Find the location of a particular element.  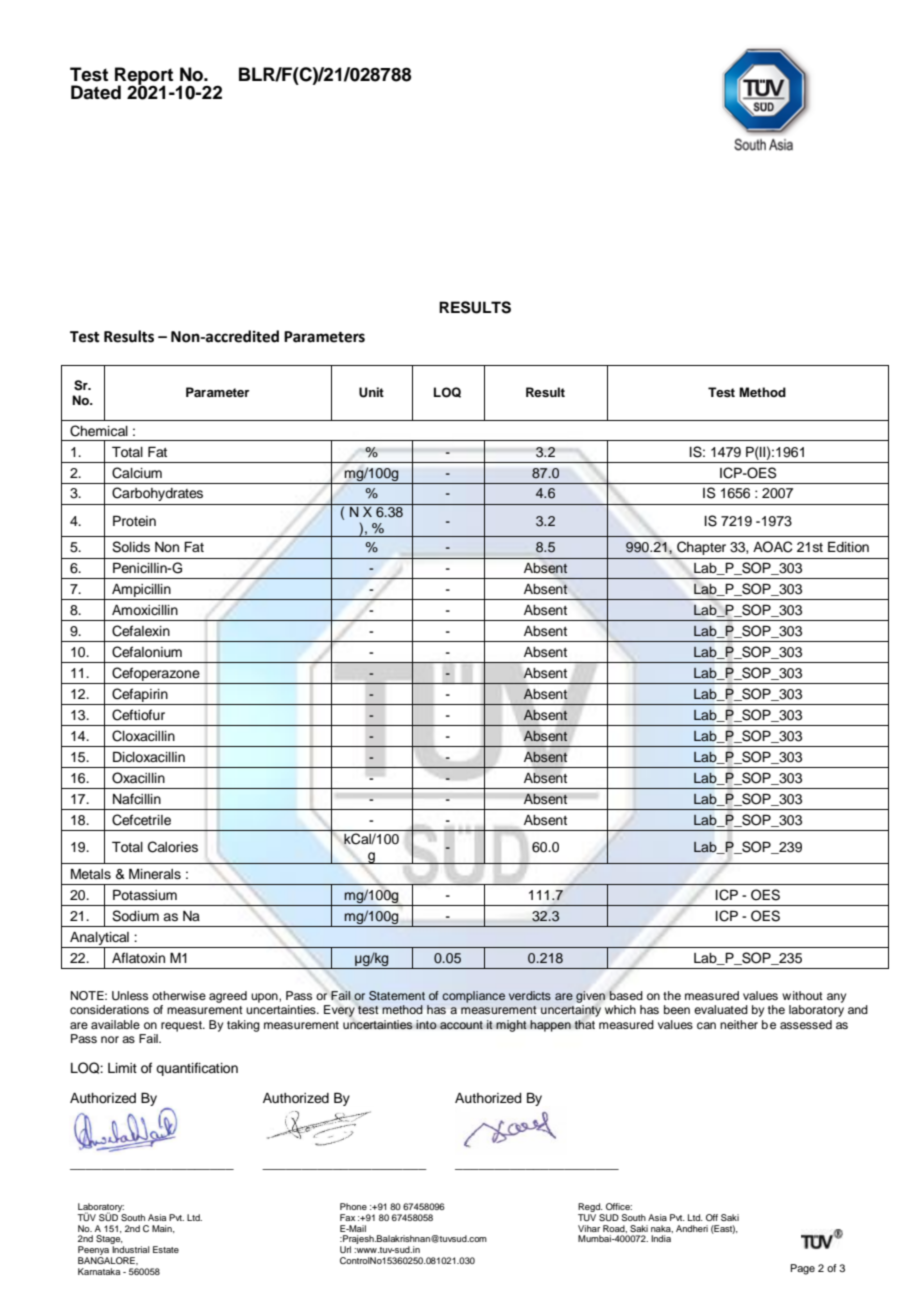

Report is located at coordinates (144, 77).
